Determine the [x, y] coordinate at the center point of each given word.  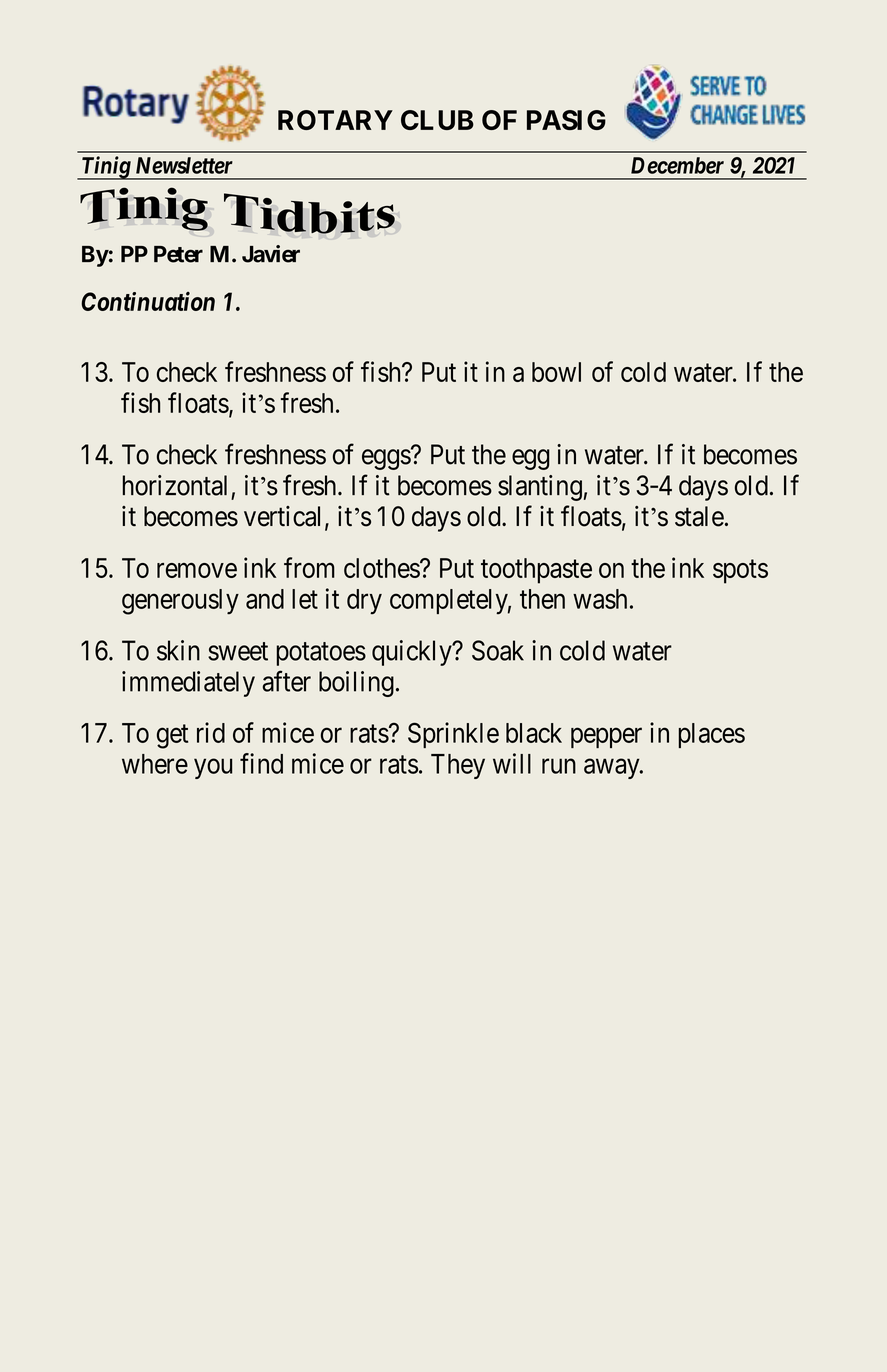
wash [600, 599]
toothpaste [536, 571]
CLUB [437, 120]
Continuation [148, 301]
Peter [178, 254]
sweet [238, 651]
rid [211, 732]
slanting [540, 488]
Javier [271, 254]
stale [699, 516]
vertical [282, 516]
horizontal [175, 485]
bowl [556, 372]
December [677, 165]
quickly [413, 653]
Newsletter [184, 165]
